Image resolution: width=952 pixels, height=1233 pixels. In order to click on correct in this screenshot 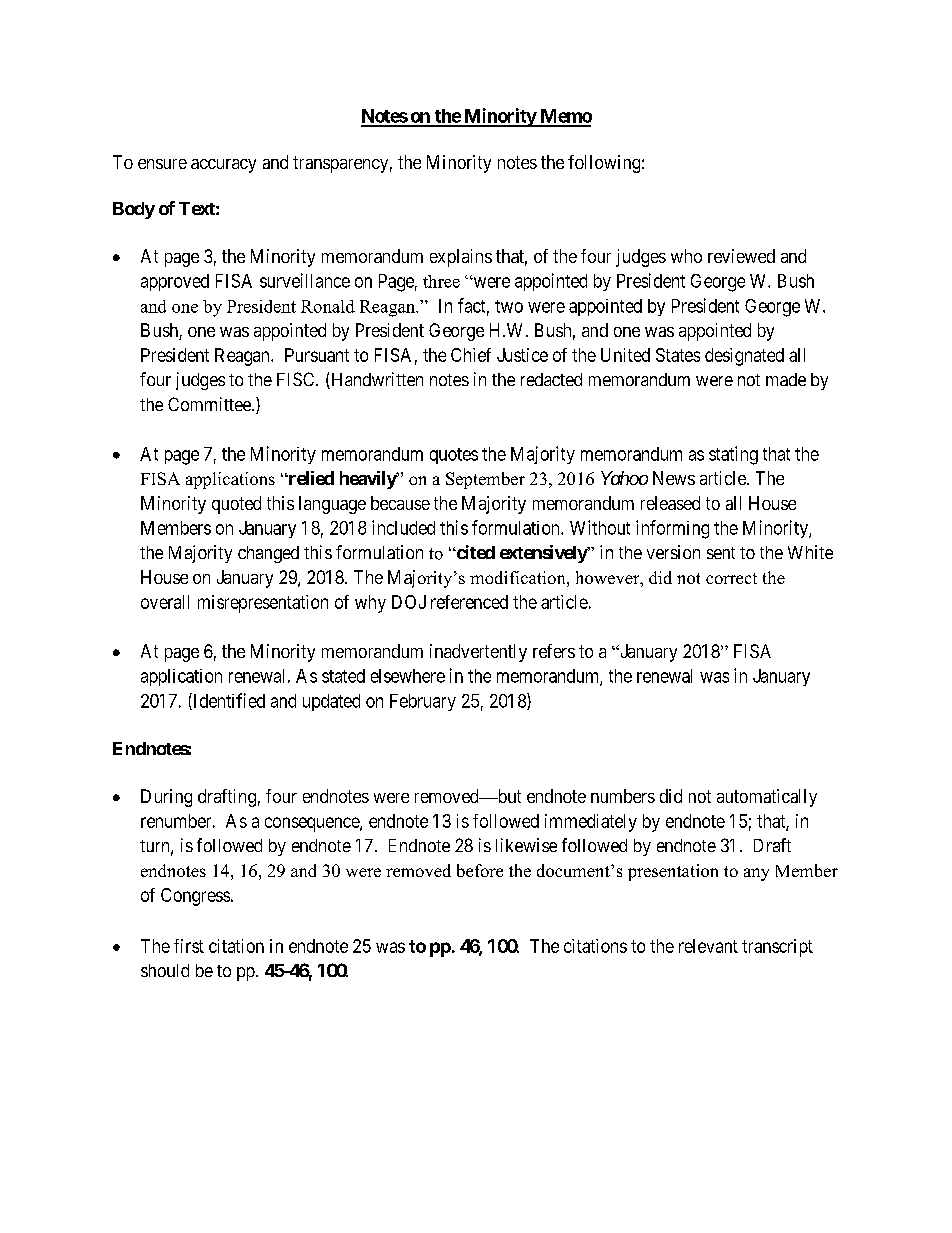, I will do `click(731, 578)`.
